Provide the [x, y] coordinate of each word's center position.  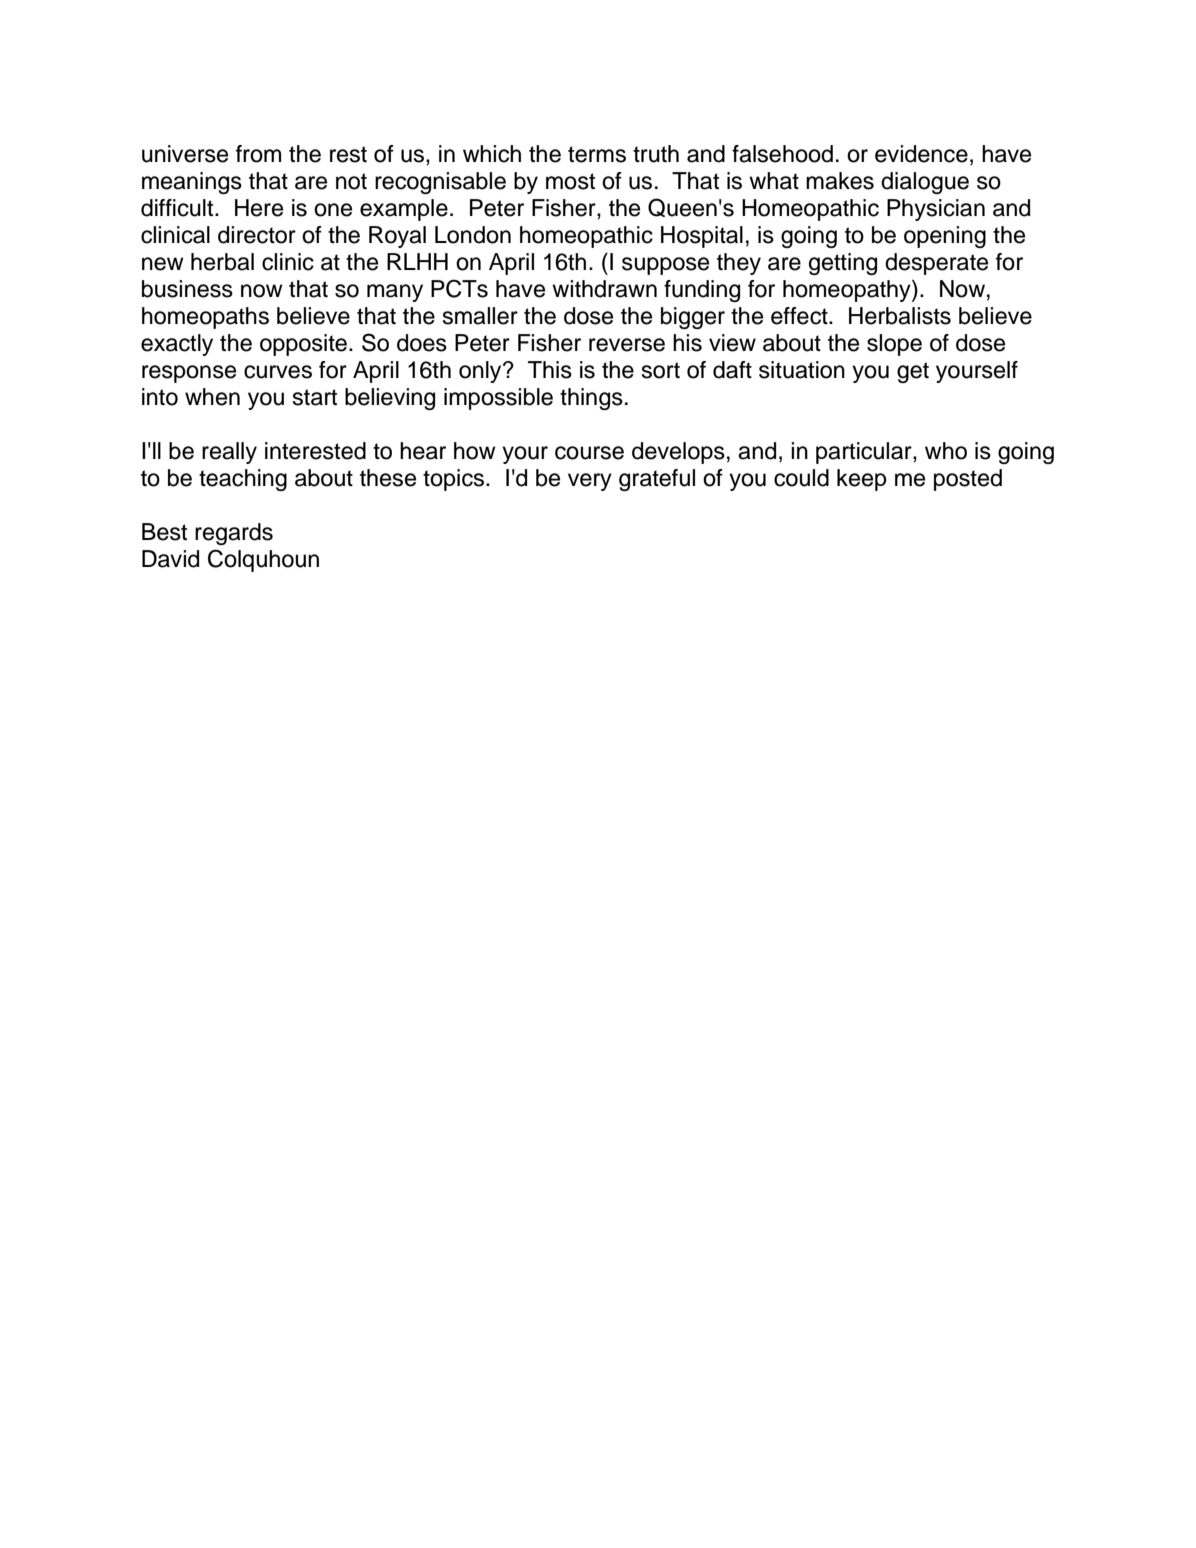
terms [597, 154]
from [258, 154]
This [550, 370]
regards [234, 534]
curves [278, 372]
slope [894, 345]
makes [840, 181]
